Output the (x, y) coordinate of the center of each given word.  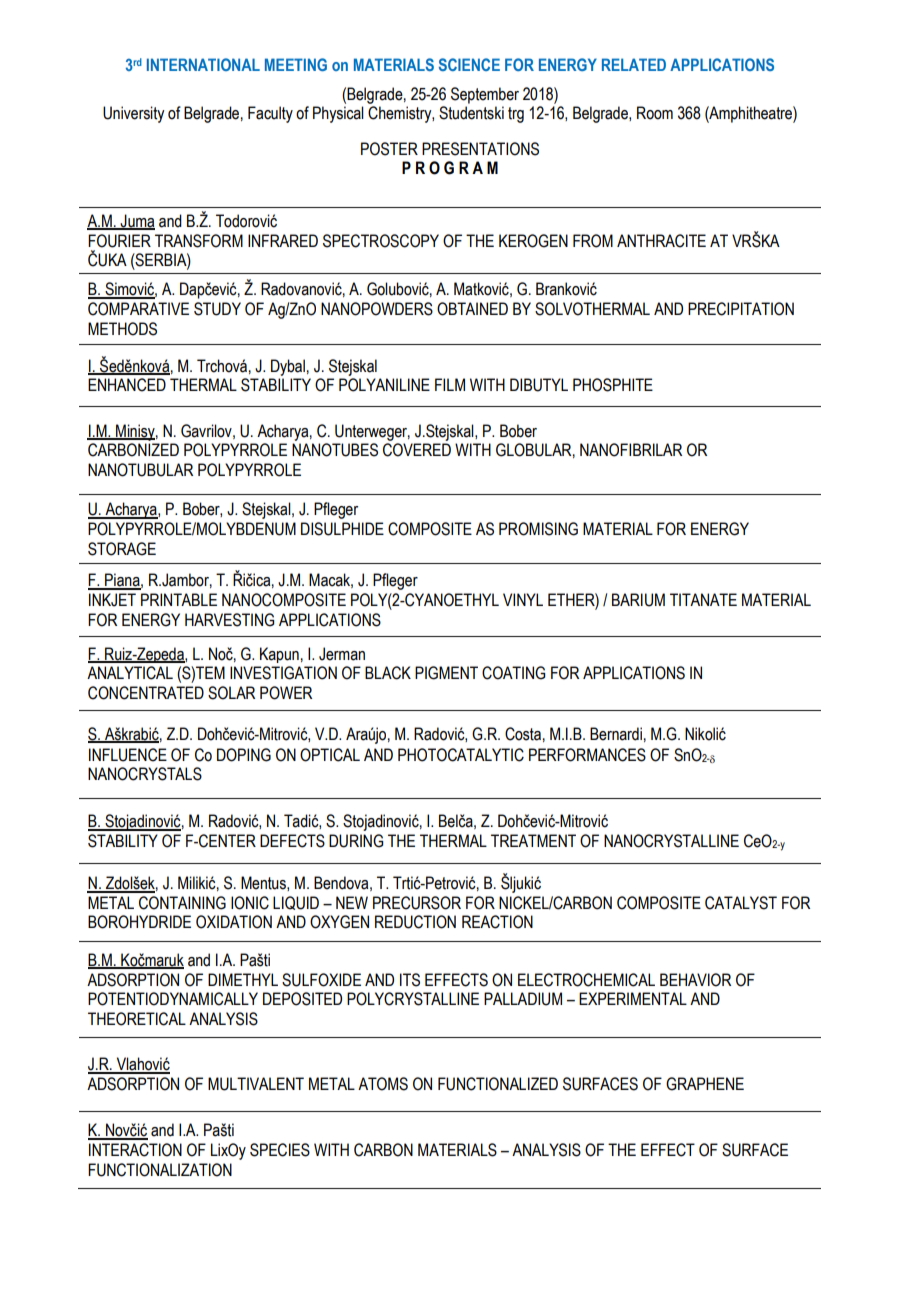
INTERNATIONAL (203, 64)
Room (655, 113)
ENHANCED (127, 385)
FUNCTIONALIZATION (160, 1170)
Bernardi (616, 734)
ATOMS (383, 1084)
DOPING (244, 755)
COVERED (417, 450)
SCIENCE (469, 64)
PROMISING (538, 529)
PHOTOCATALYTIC (461, 755)
